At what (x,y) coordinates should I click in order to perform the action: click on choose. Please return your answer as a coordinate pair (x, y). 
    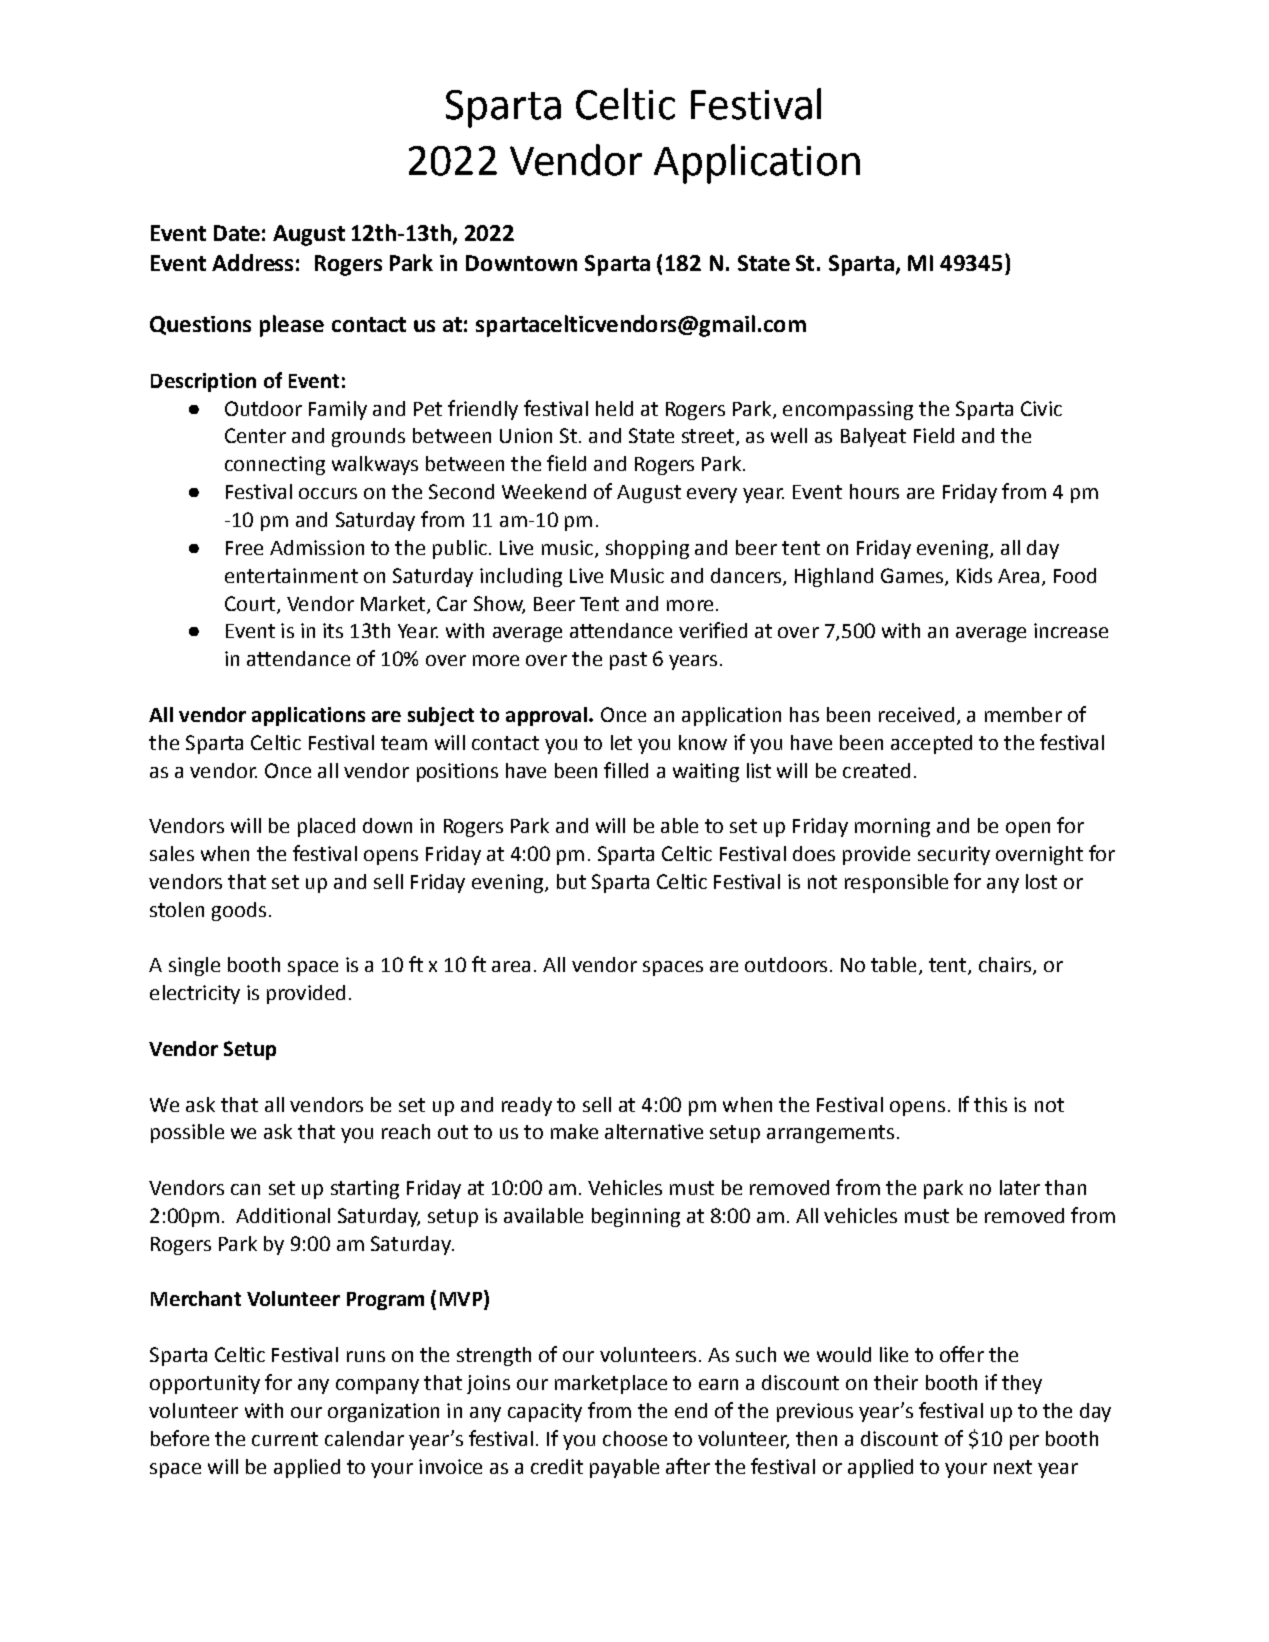
    Looking at the image, I should click on (635, 1438).
